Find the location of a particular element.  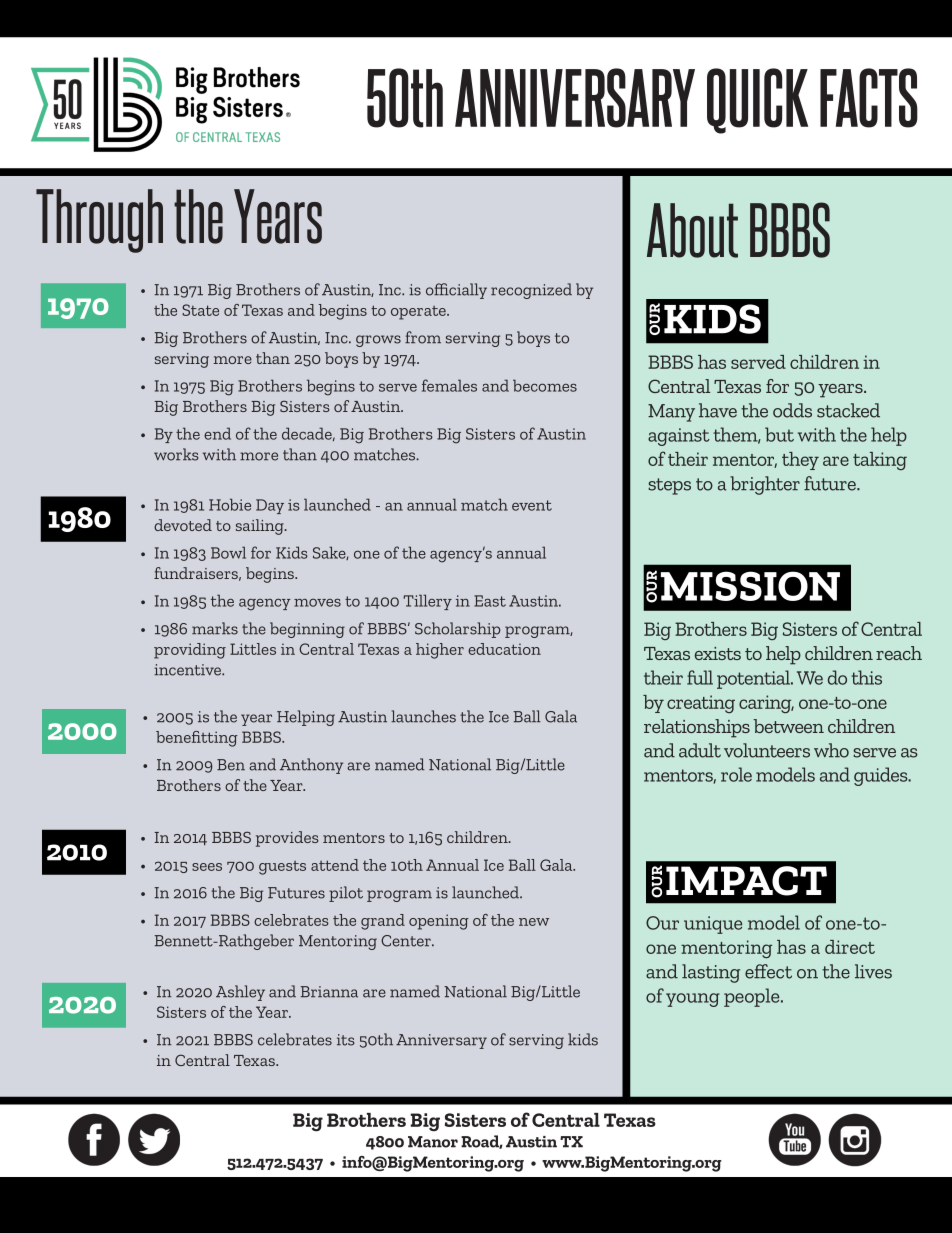

people is located at coordinates (753, 997).
